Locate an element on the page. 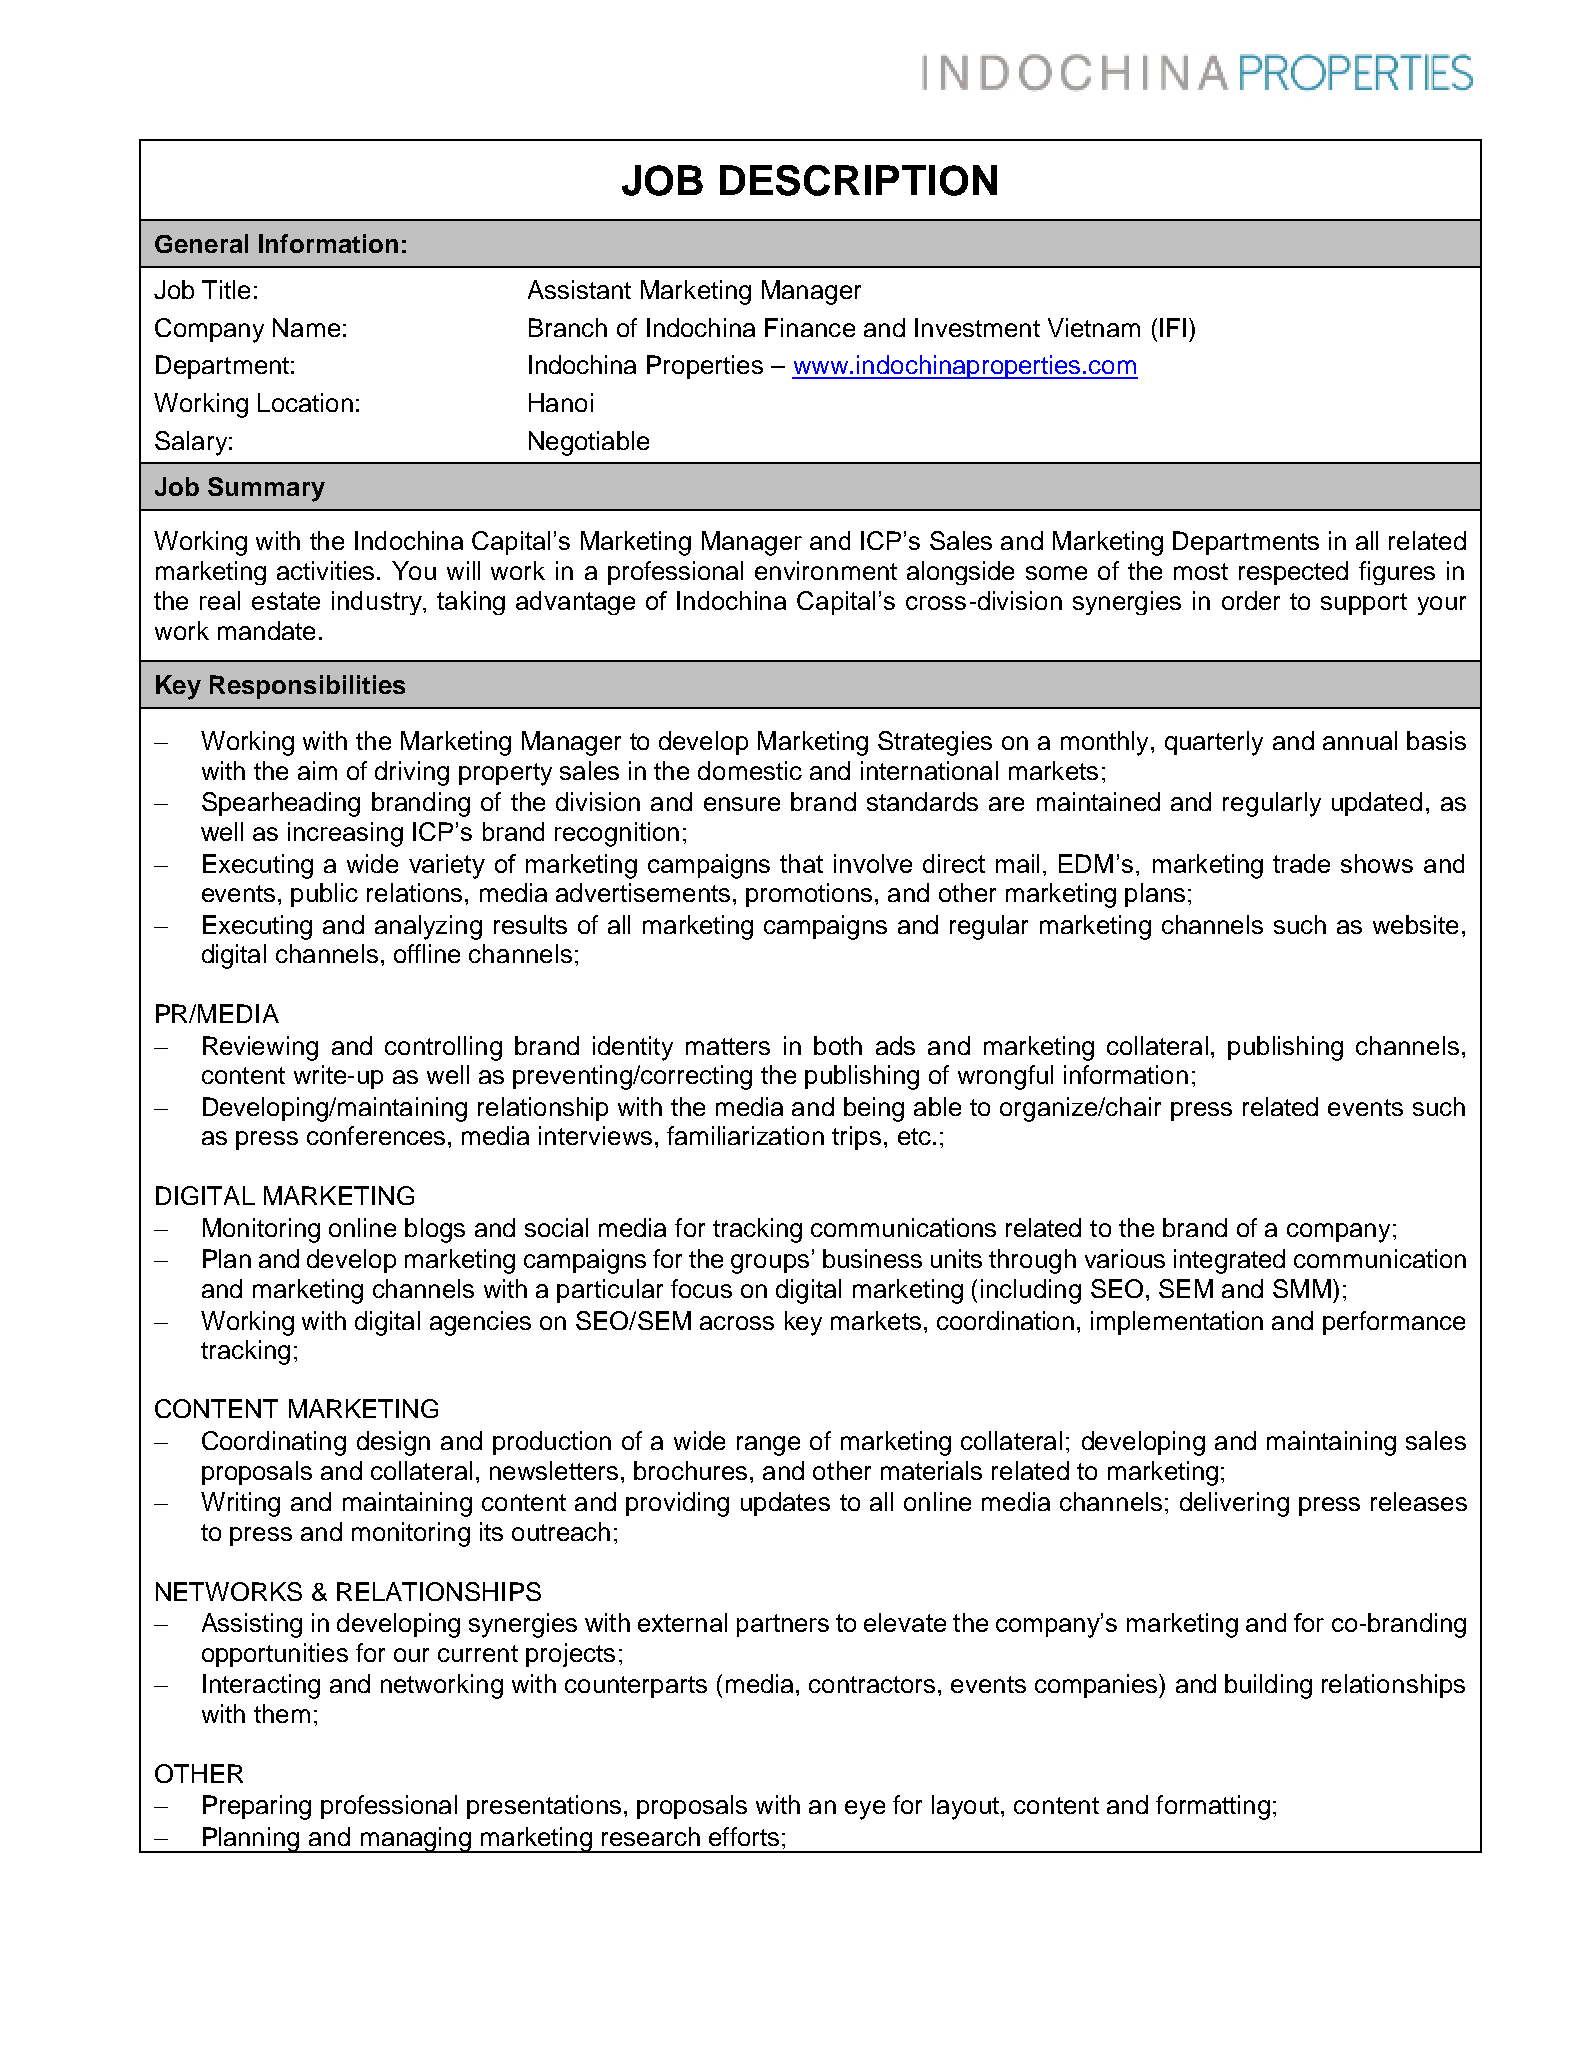 The width and height of the document is (1583, 2049). integrated is located at coordinates (1229, 1261).
